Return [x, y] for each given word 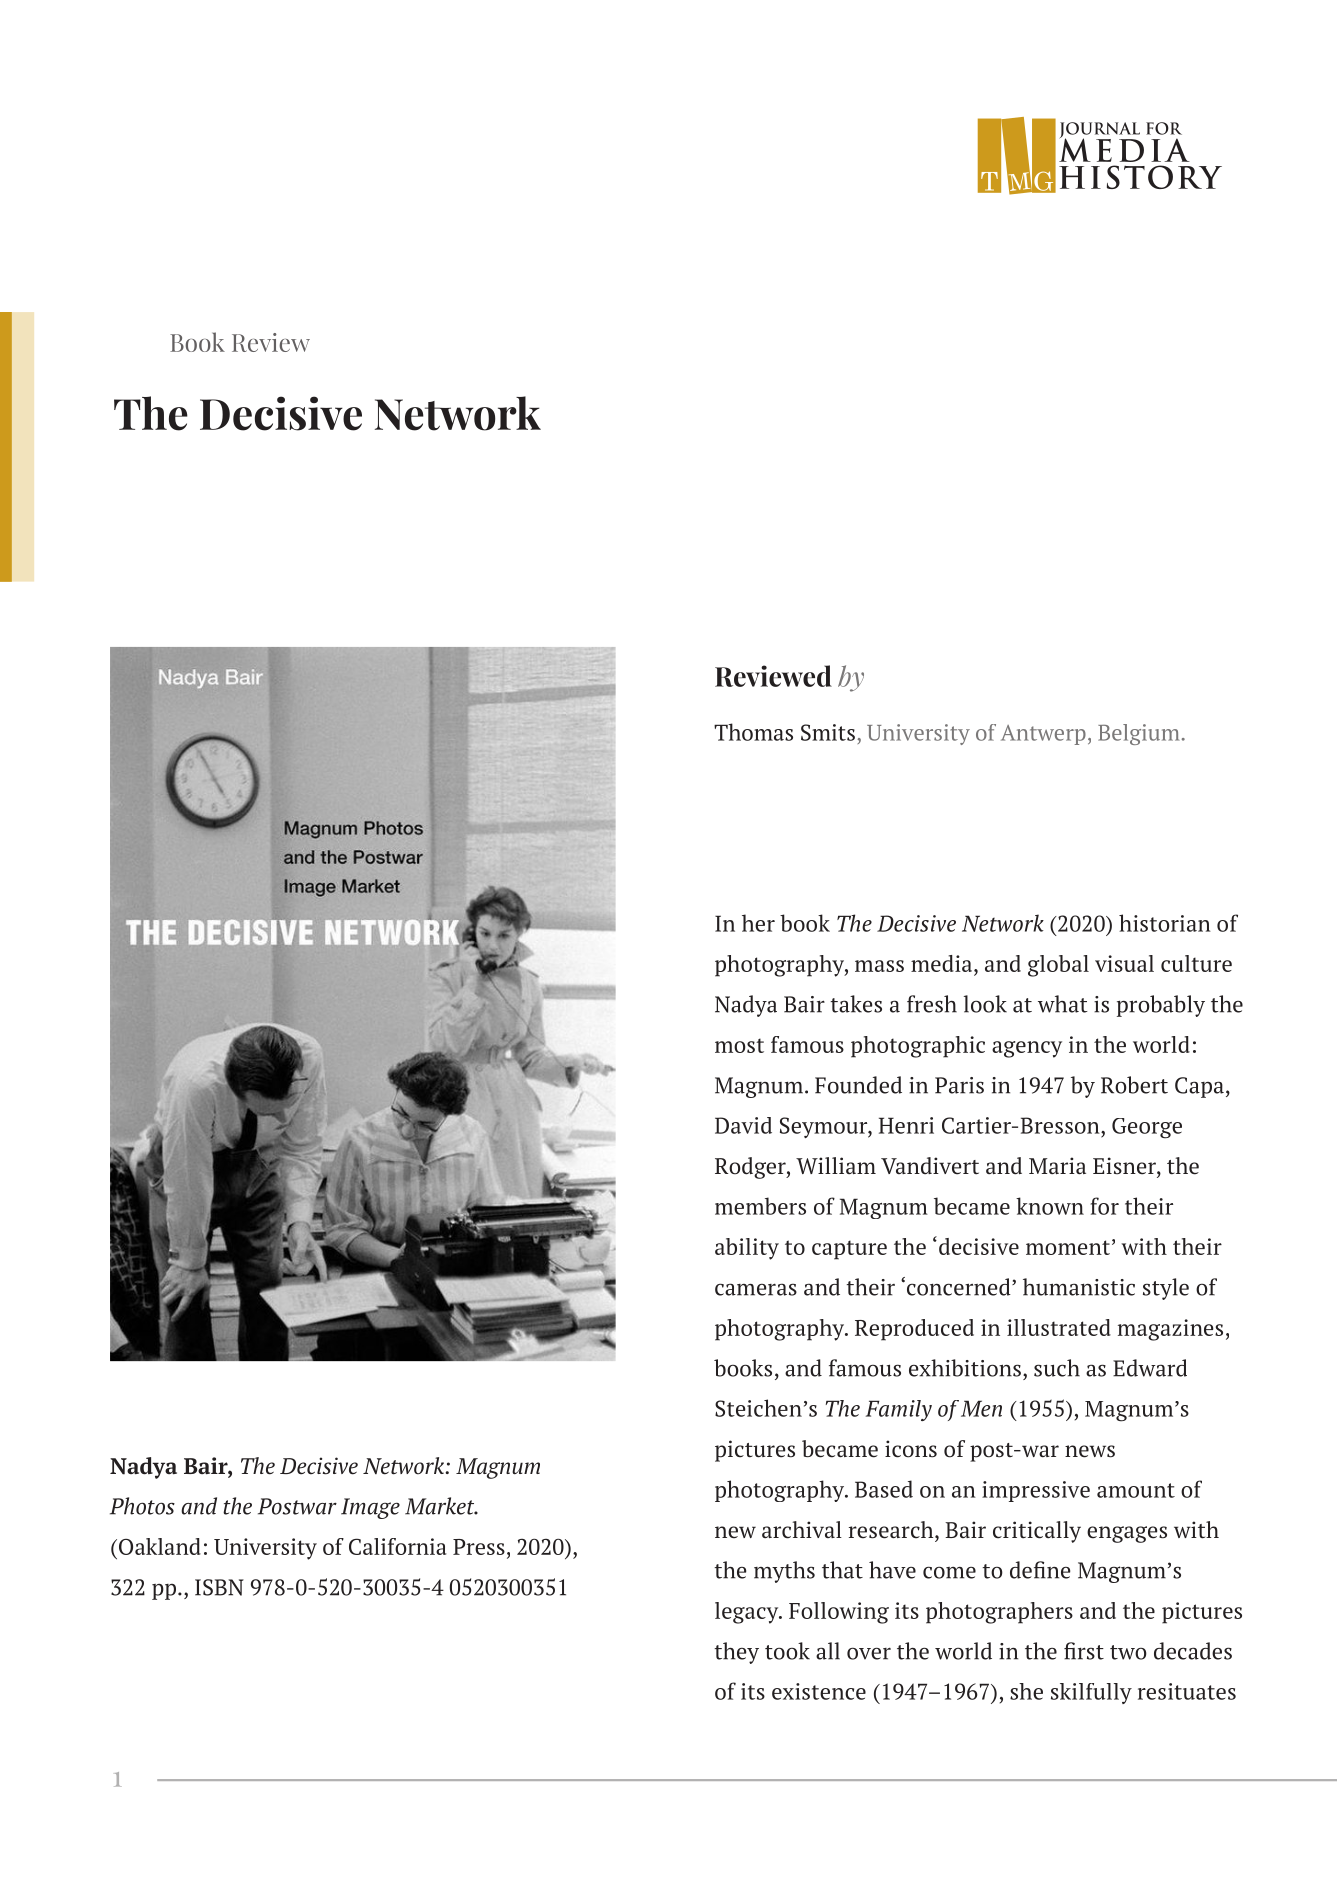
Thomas [753, 732]
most [739, 1045]
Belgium [1138, 734]
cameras [756, 1289]
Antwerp [1043, 735]
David [743, 1125]
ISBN [219, 1587]
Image [370, 1508]
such [1057, 1368]
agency [1027, 1049]
